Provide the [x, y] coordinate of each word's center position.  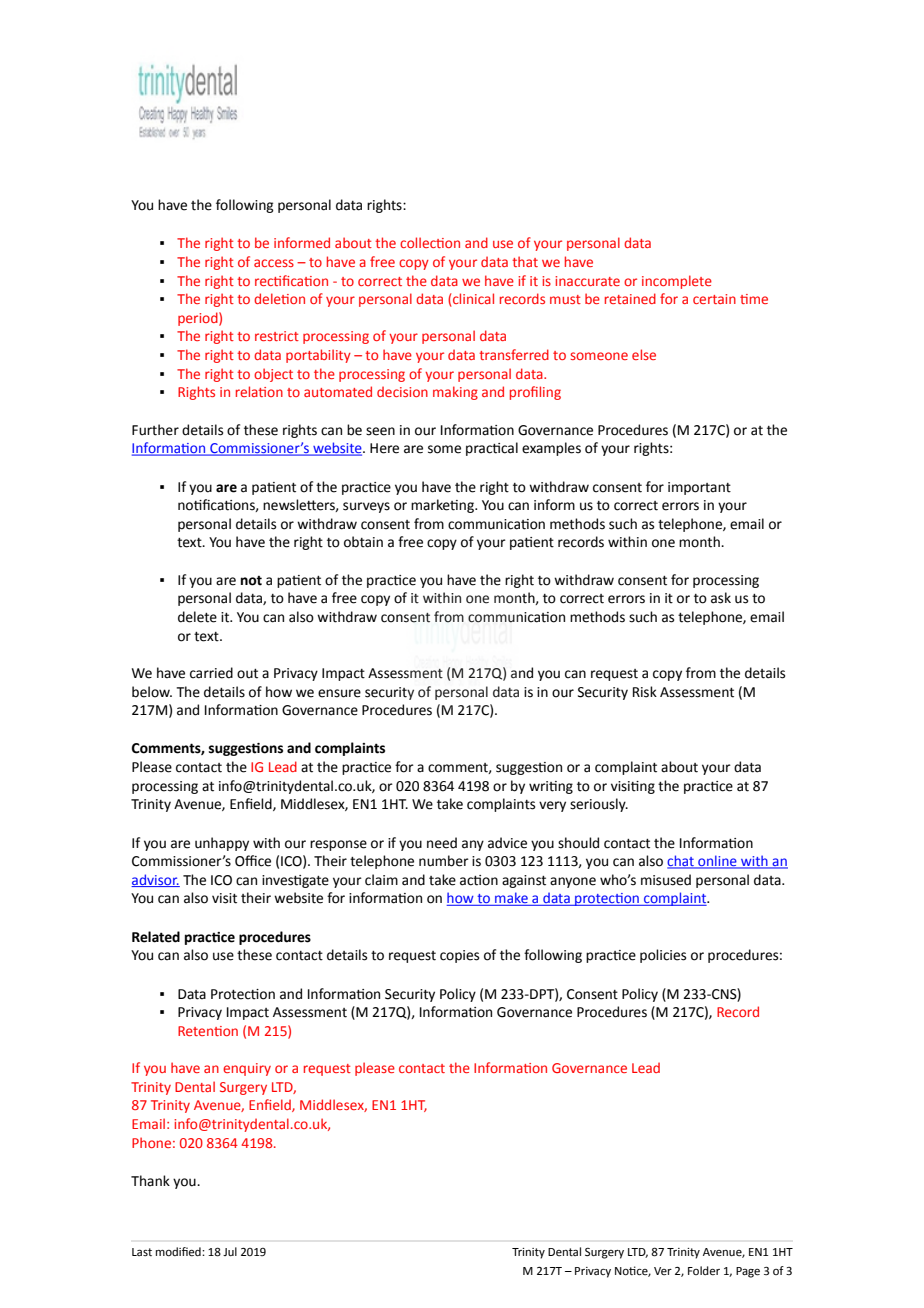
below [152, 692]
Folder [704, 1271]
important [699, 488]
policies [663, 956]
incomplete [677, 282]
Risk [645, 692]
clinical [472, 300]
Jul [230, 1251]
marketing [443, 506]
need [442, 843]
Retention [208, 1031]
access [274, 263]
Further [155, 430]
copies [459, 956]
